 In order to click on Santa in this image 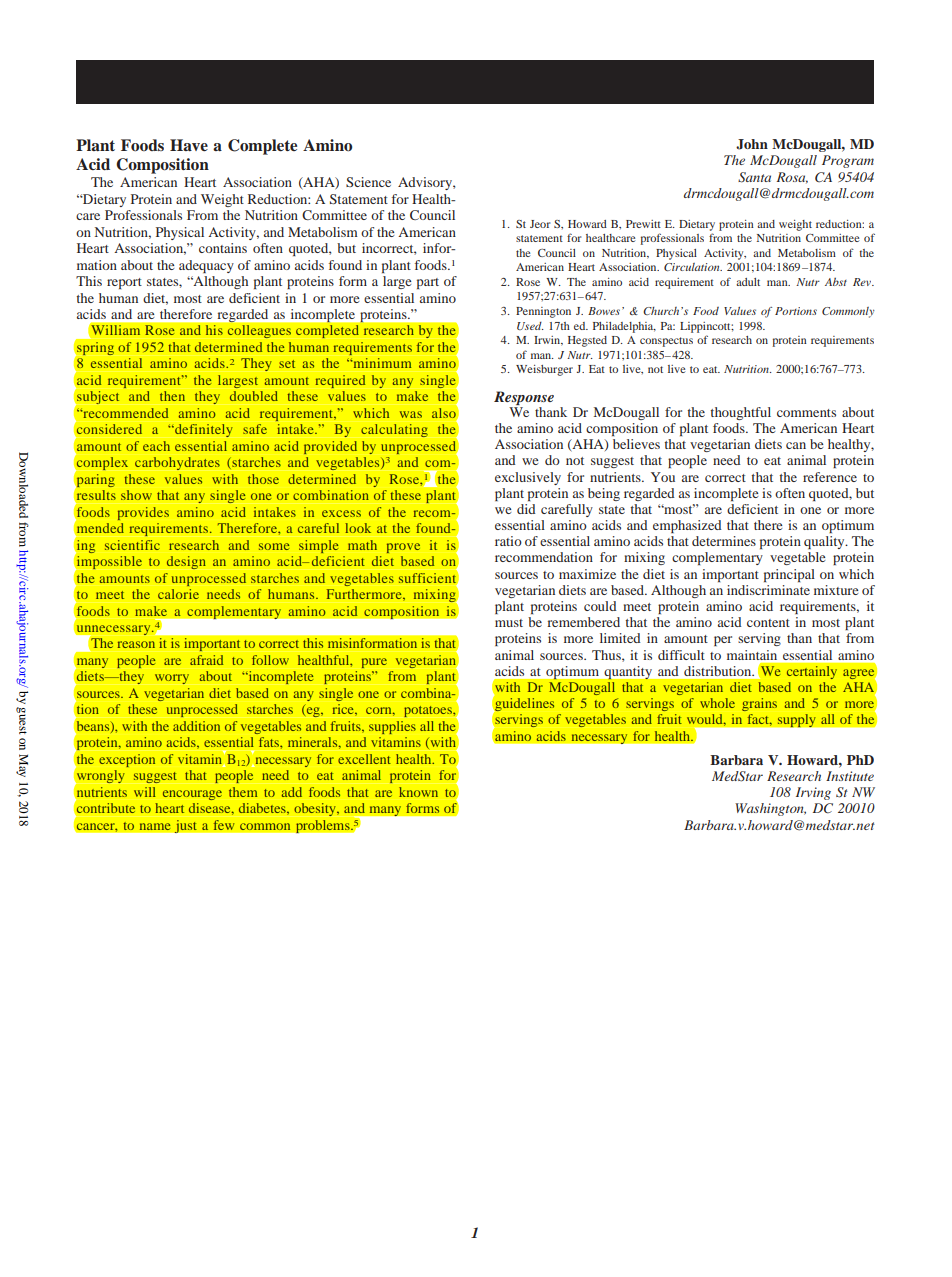, I will do `click(754, 177)`.
